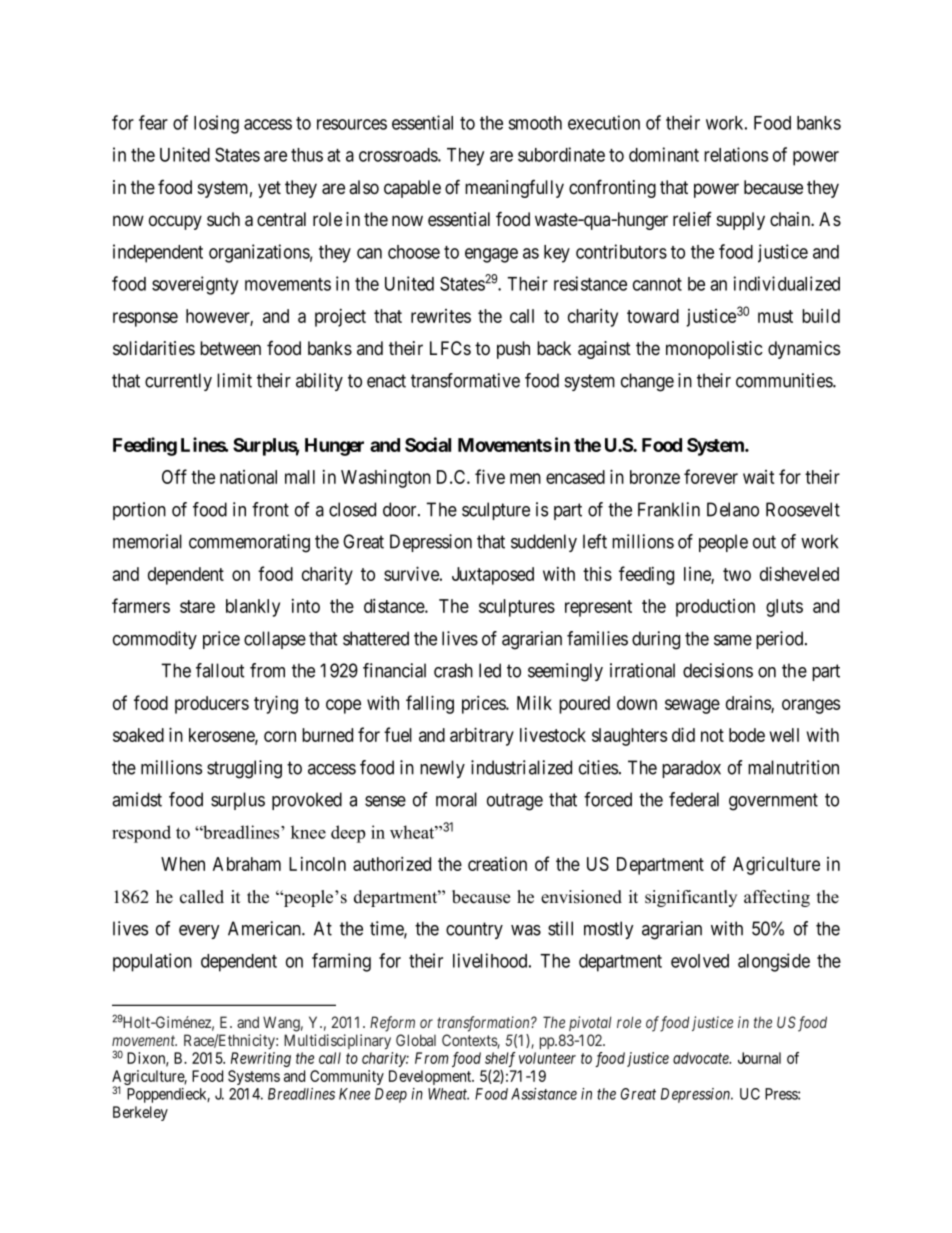  What do you see at coordinates (715, 608) in the page?
I see `production` at bounding box center [715, 608].
